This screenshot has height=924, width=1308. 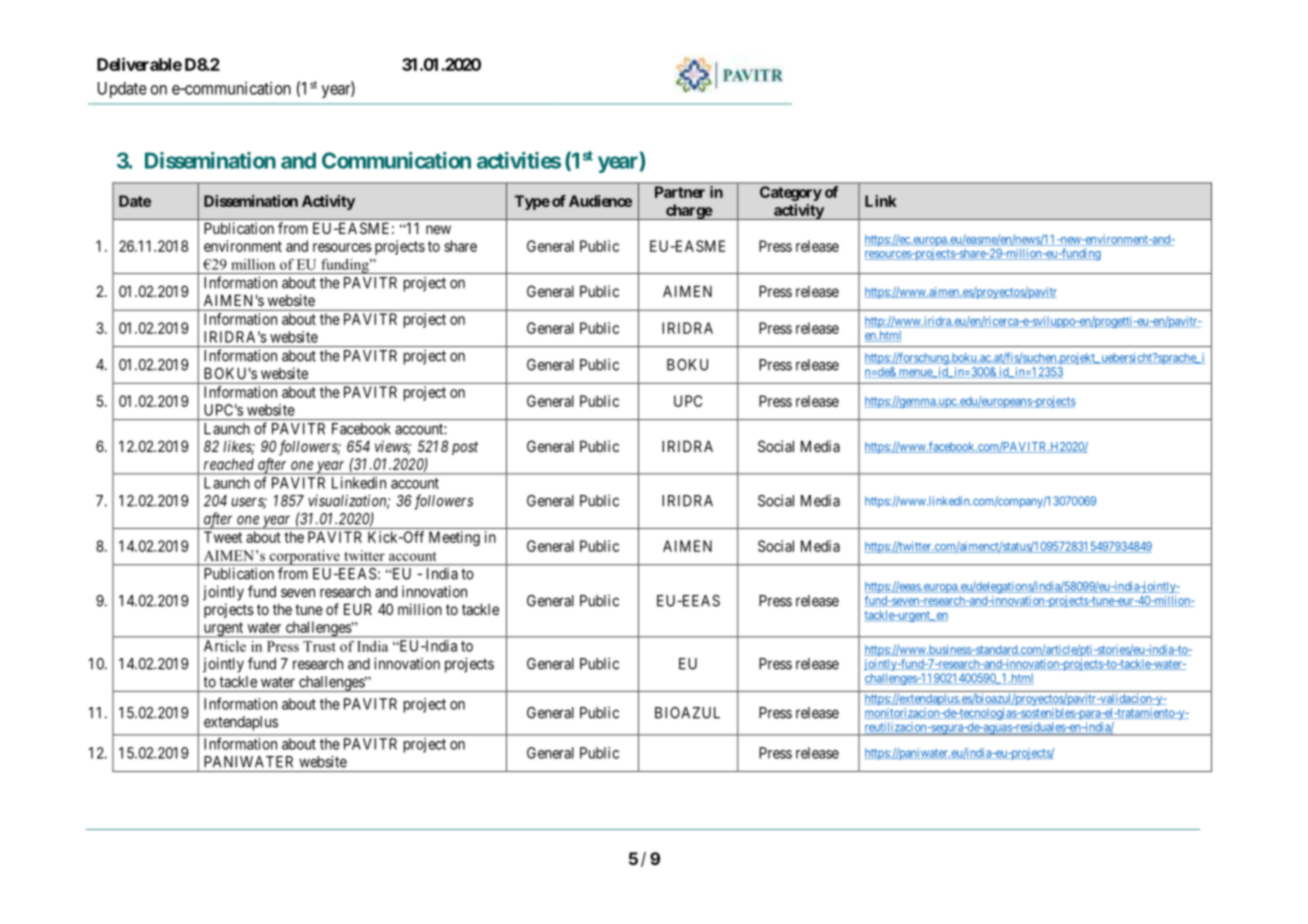 What do you see at coordinates (223, 537) in the screenshot?
I see `Tweet` at bounding box center [223, 537].
